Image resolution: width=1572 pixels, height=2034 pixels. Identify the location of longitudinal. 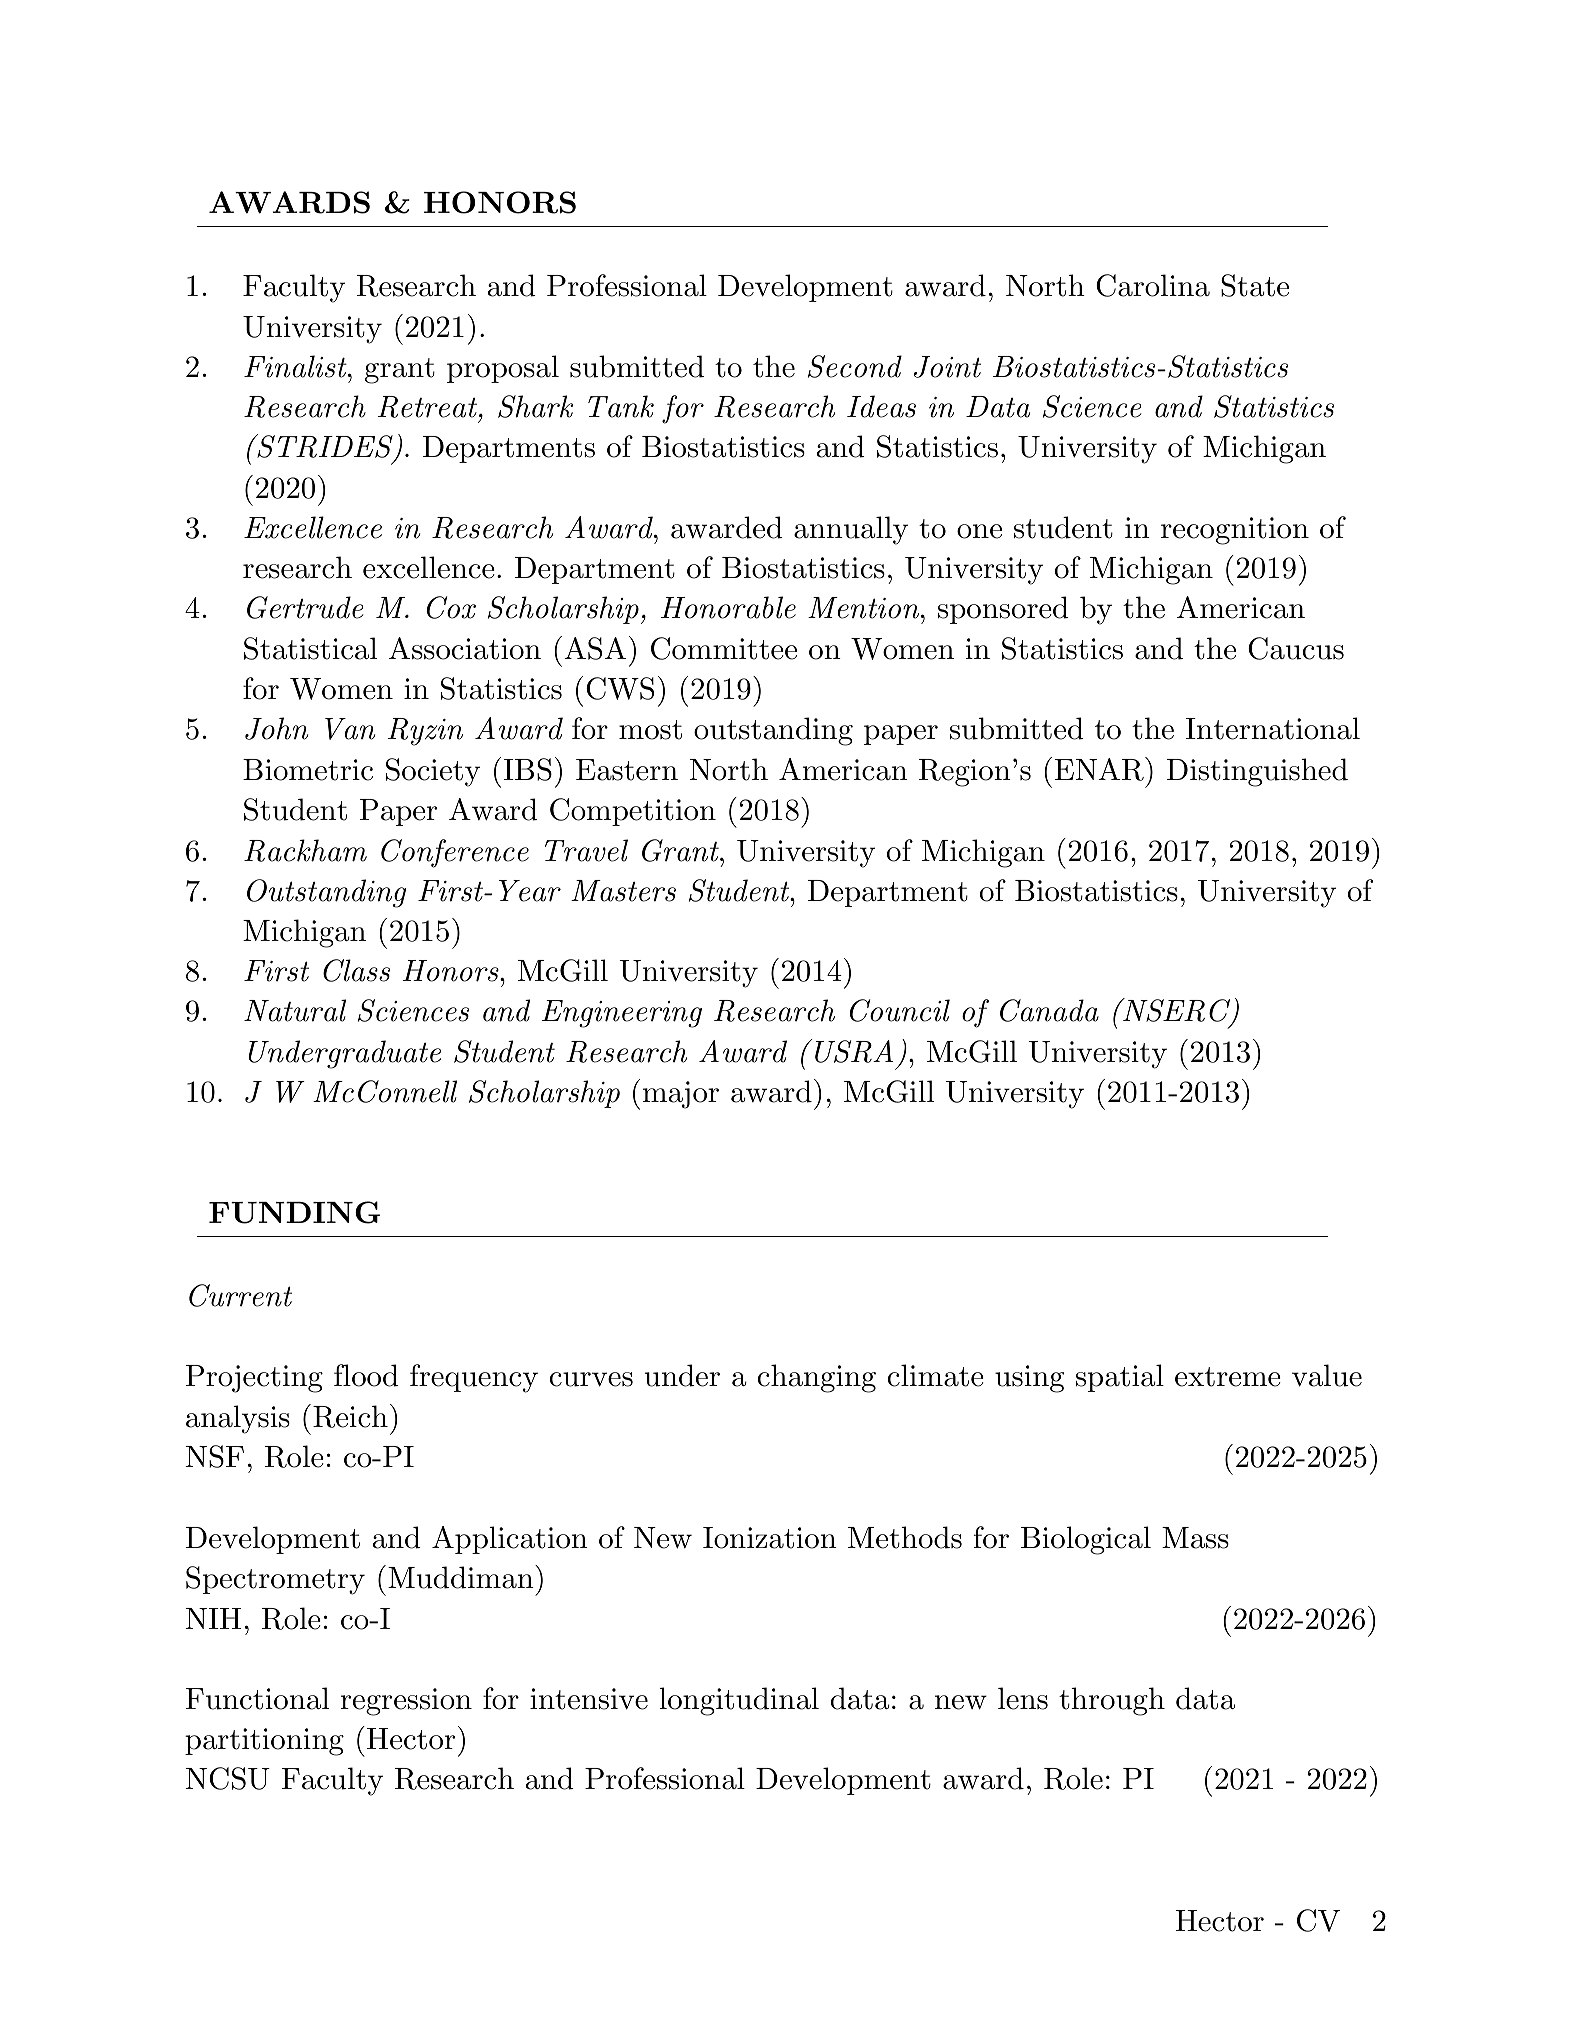
(739, 1701).
